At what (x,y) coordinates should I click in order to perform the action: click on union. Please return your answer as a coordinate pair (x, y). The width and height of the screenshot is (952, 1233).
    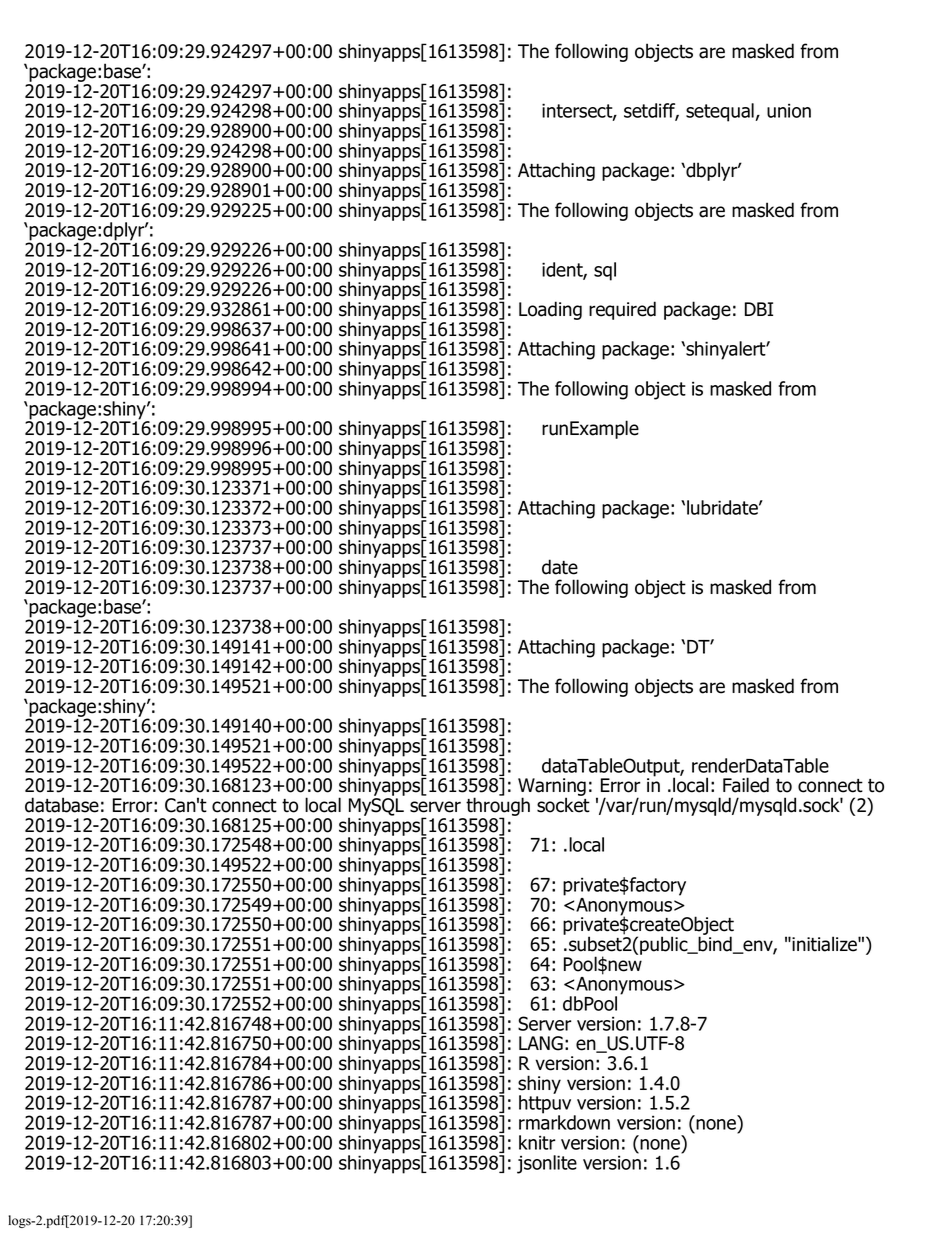
    Looking at the image, I should click on (789, 110).
